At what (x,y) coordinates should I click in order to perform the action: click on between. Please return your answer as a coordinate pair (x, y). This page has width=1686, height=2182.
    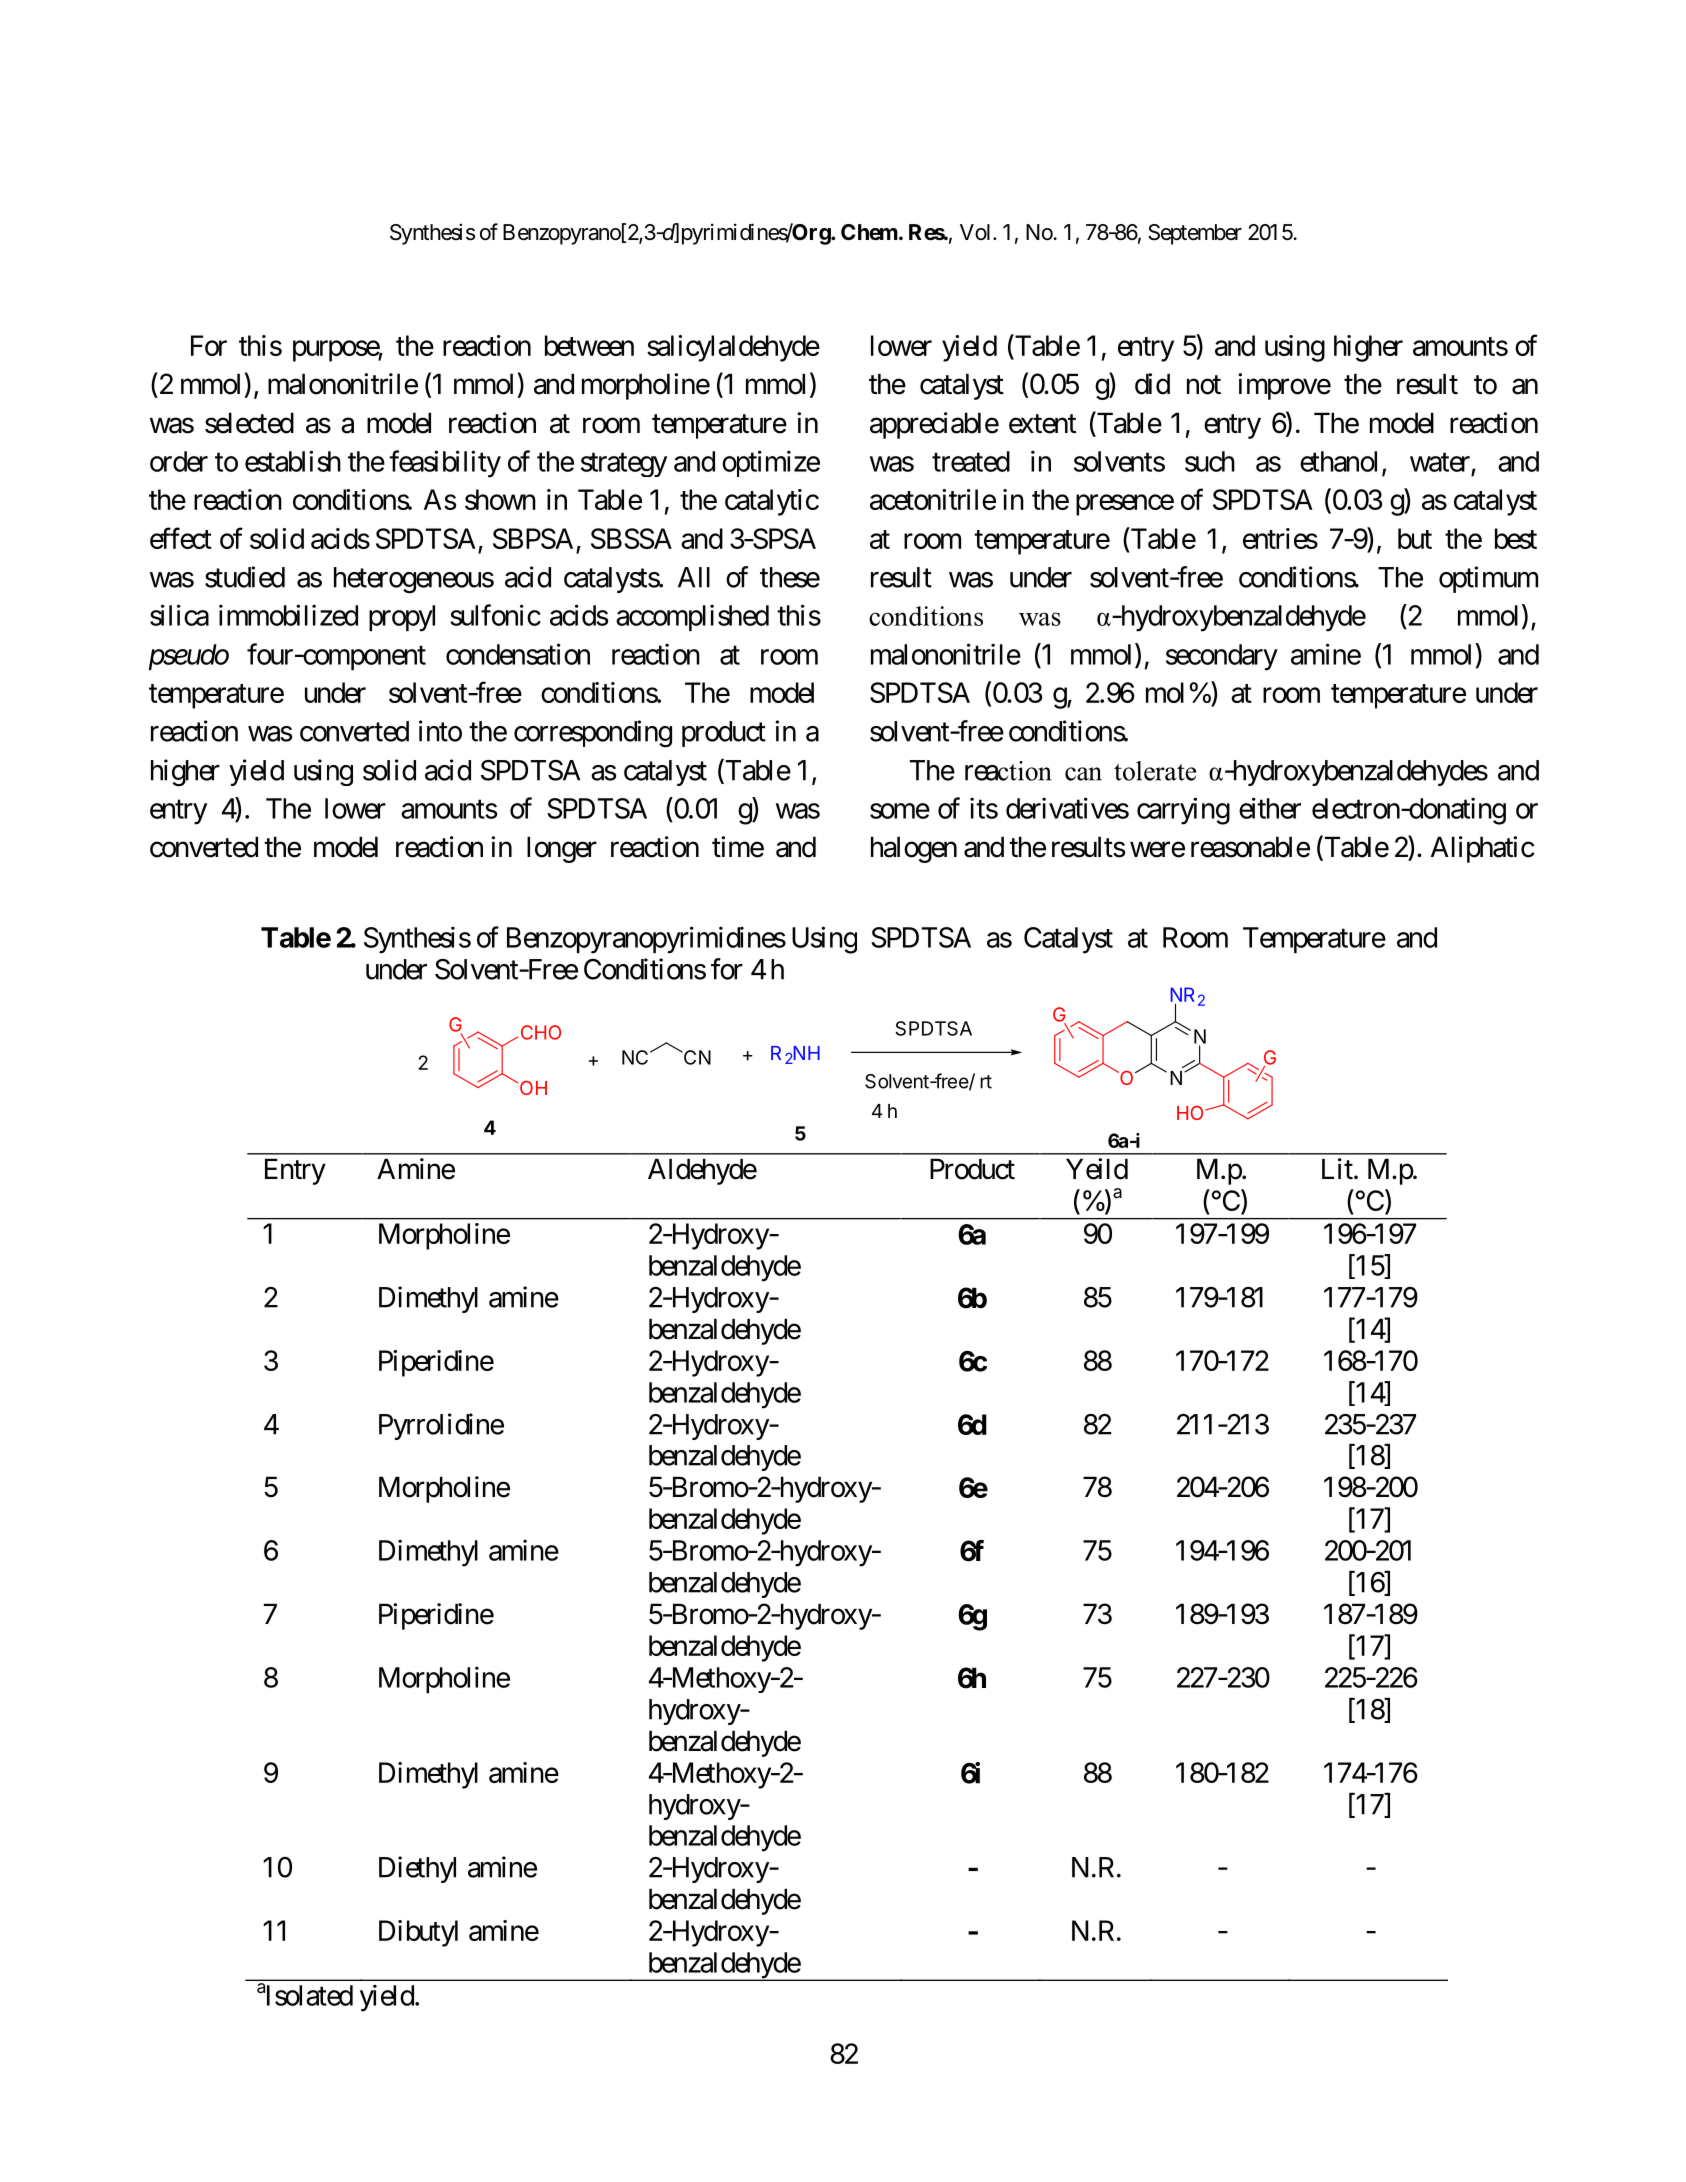
    Looking at the image, I should click on (589, 345).
